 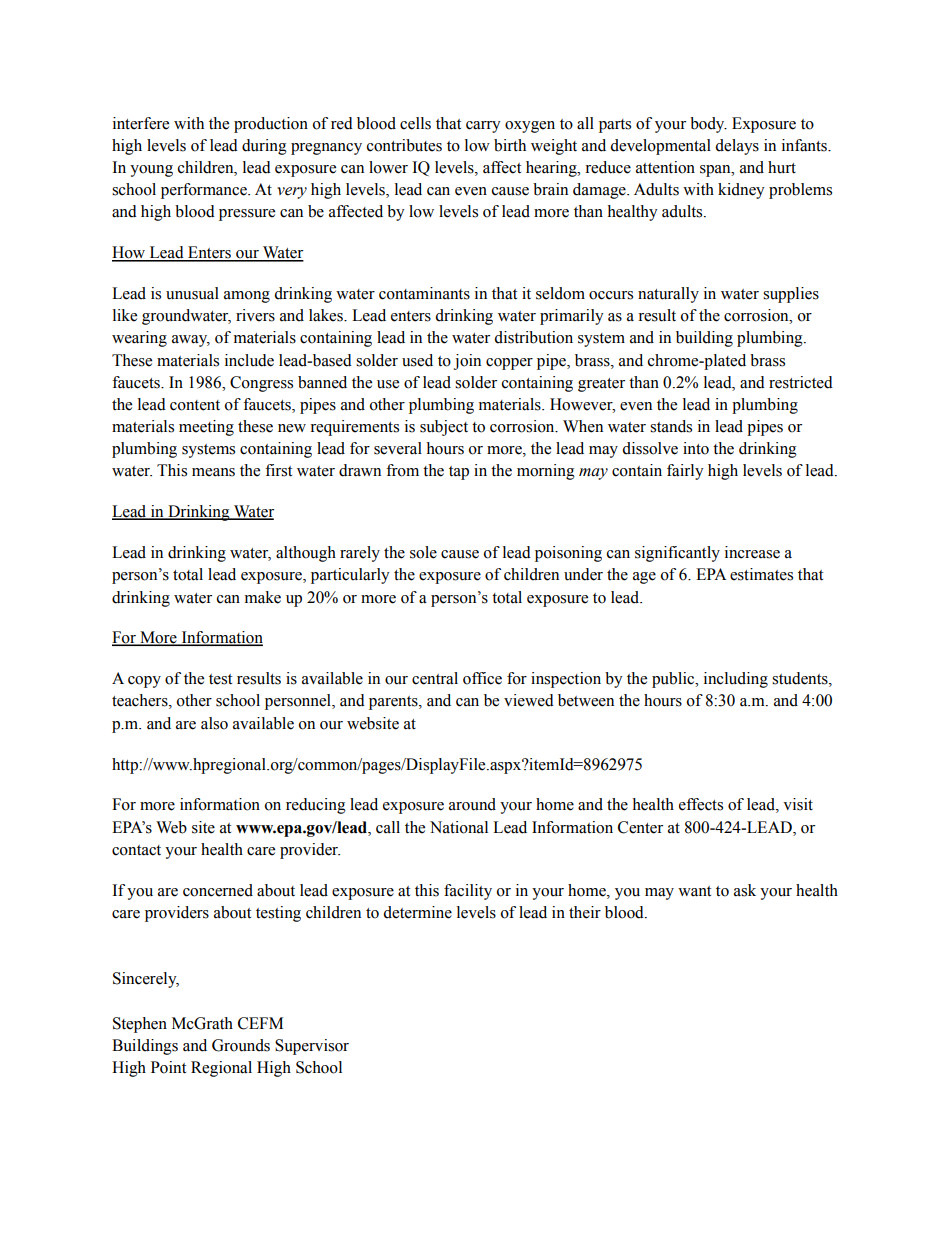 What do you see at coordinates (241, 1045) in the screenshot?
I see `Grounds` at bounding box center [241, 1045].
